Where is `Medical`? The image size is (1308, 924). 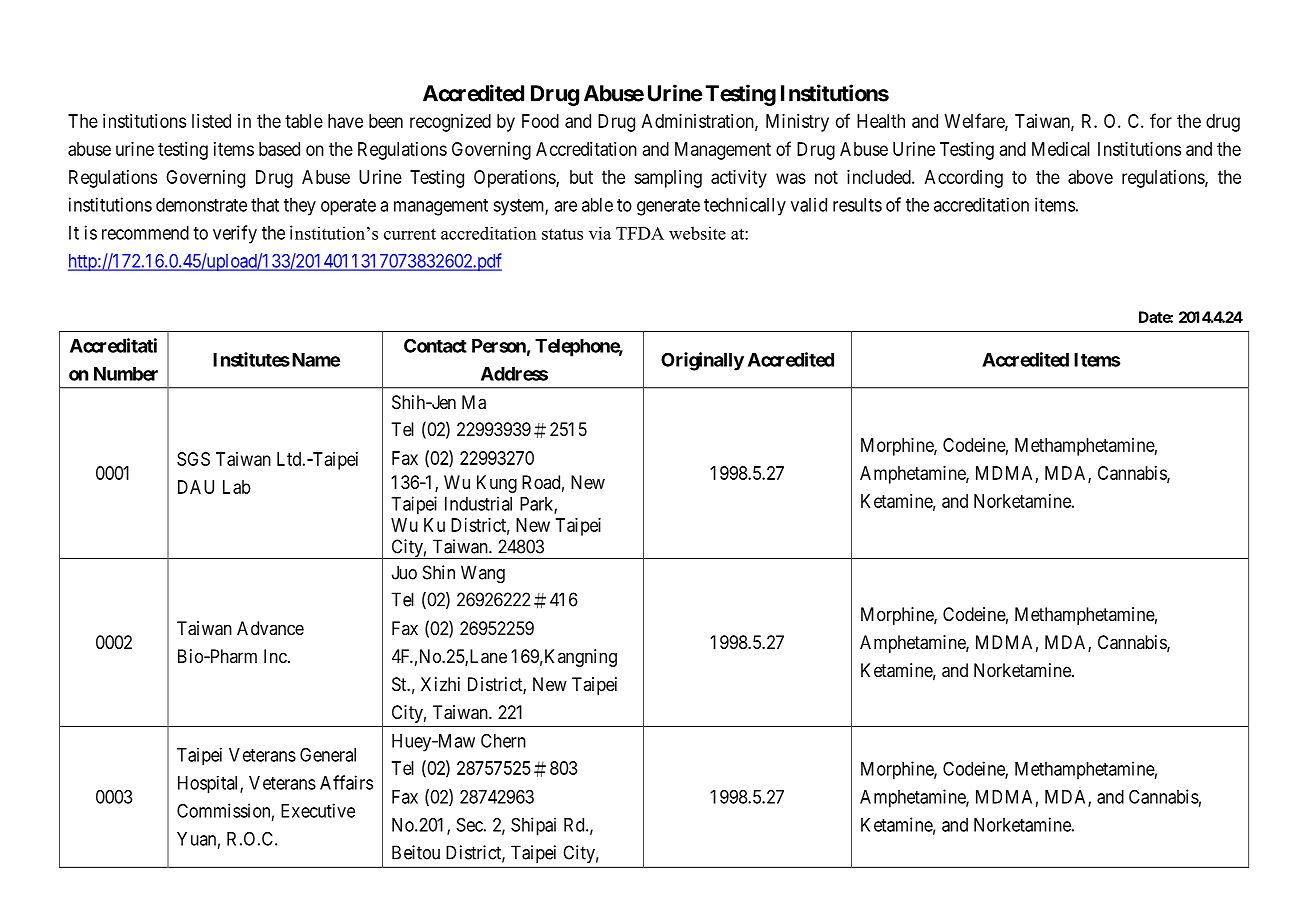 Medical is located at coordinates (1061, 149).
